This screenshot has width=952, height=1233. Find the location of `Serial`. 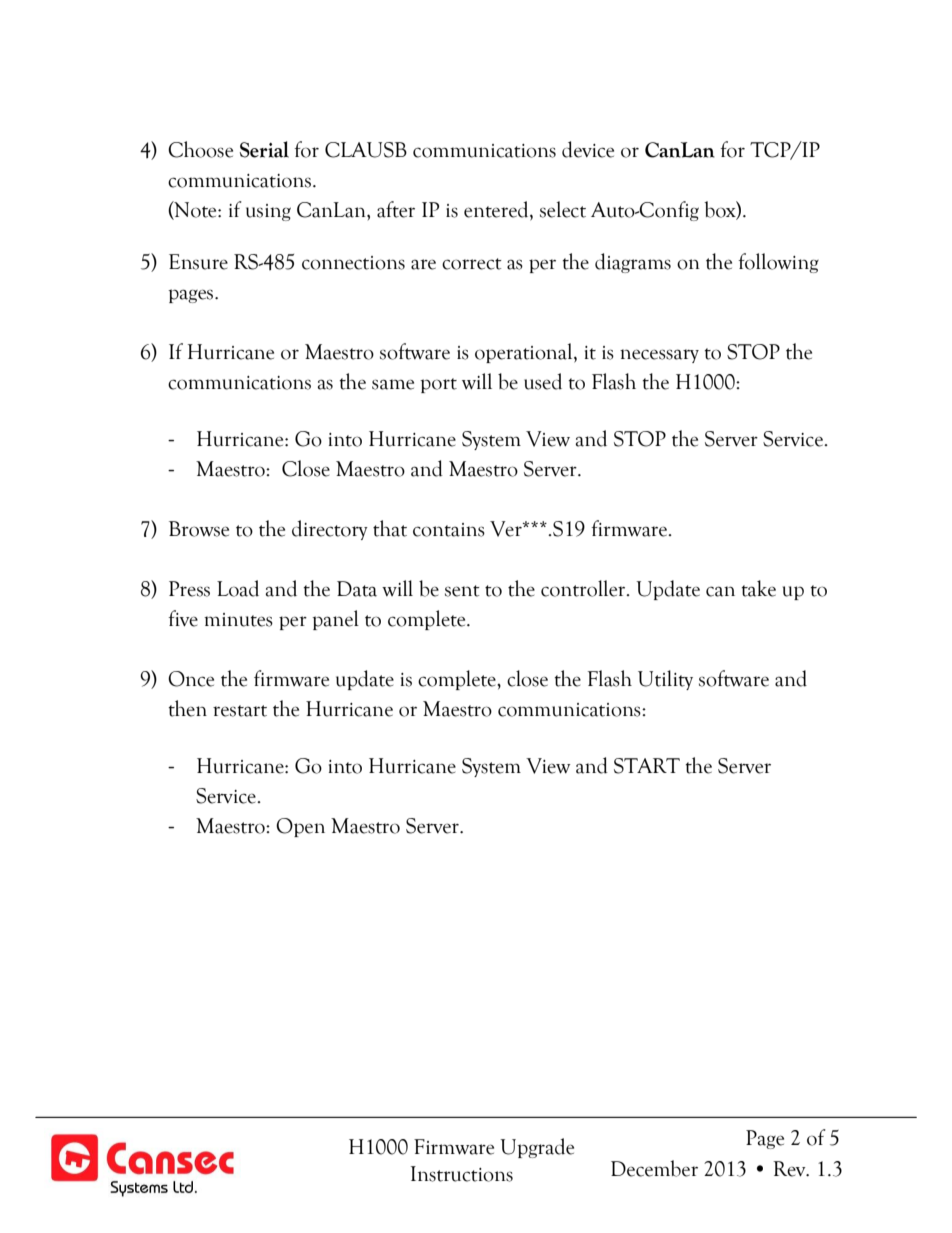

Serial is located at coordinates (264, 149).
